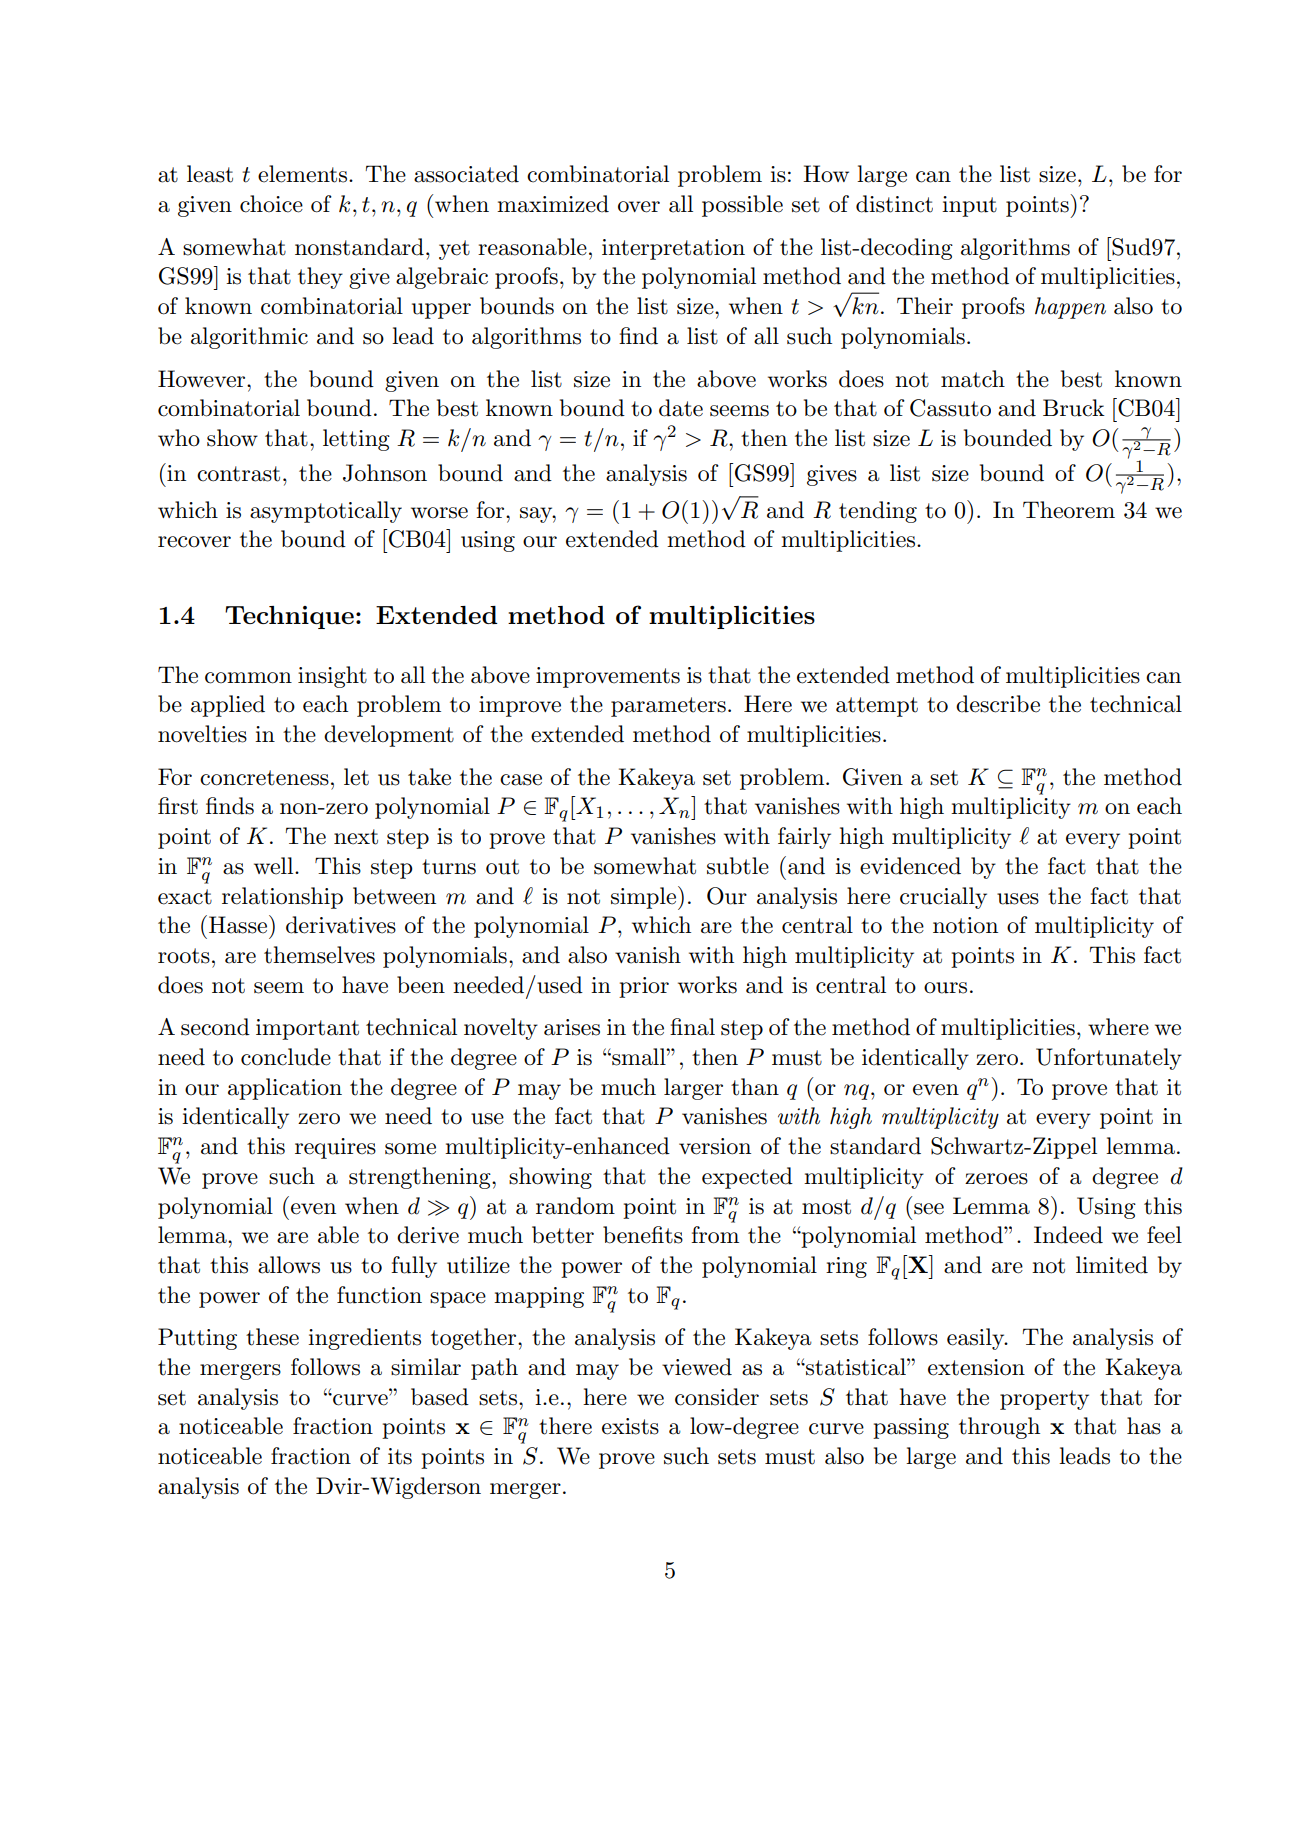 The image size is (1303, 1845). I want to click on concreteness, so click(264, 778).
